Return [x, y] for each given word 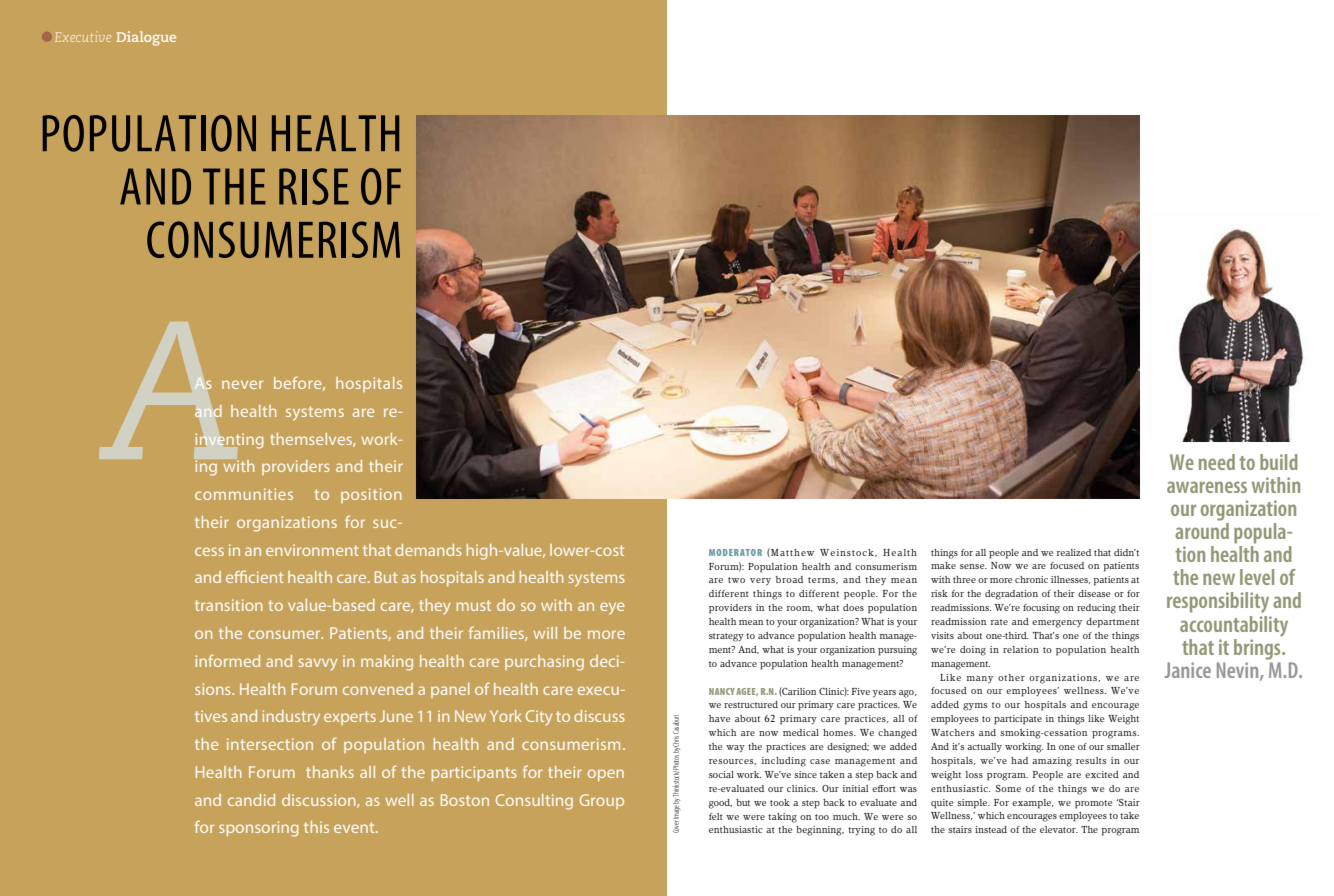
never [242, 384]
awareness [1207, 487]
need [1217, 462]
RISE [314, 186]
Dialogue [146, 38]
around [1202, 529]
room [800, 609]
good [720, 804]
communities [244, 494]
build [1279, 462]
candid [251, 800]
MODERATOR [735, 552]
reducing [1096, 609]
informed [227, 660]
